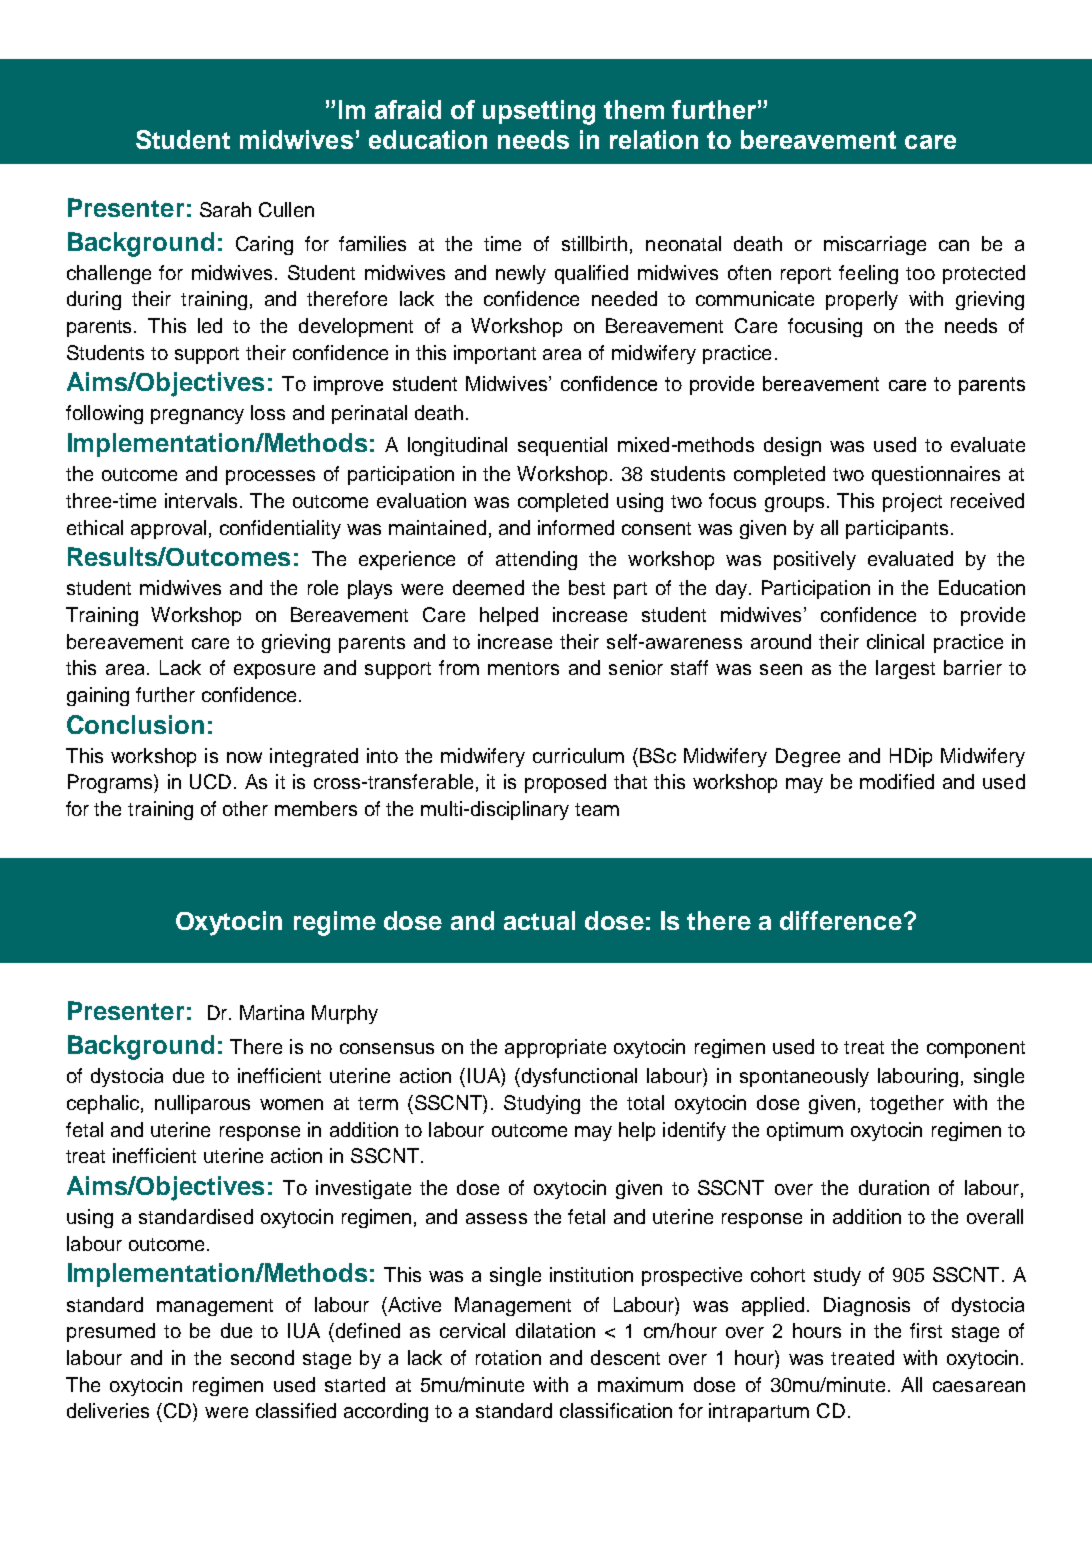 Image resolution: width=1092 pixels, height=1545 pixels. I want to click on second, so click(262, 1357).
